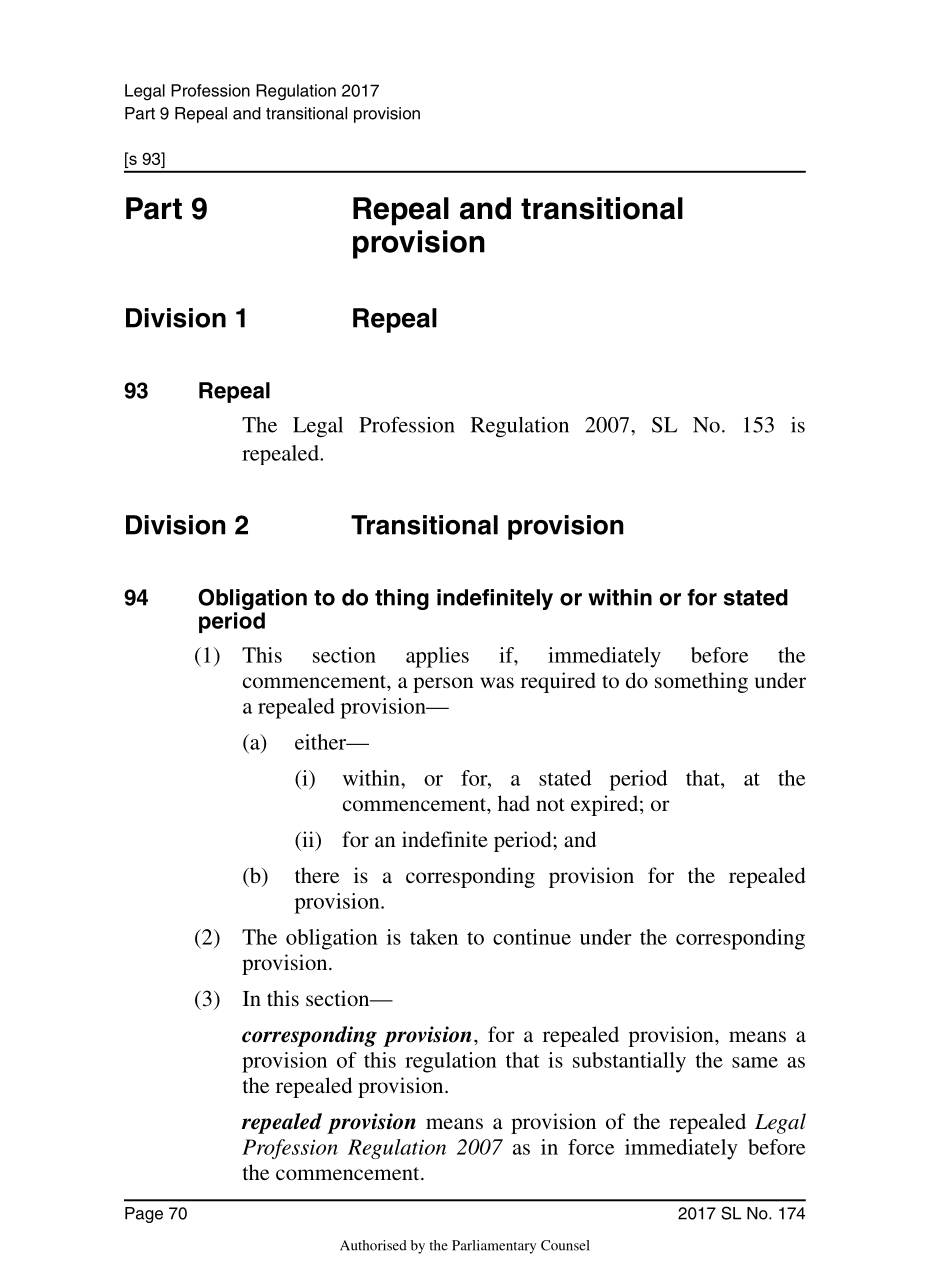 This screenshot has width=930, height=1288. What do you see at coordinates (322, 742) in the screenshot?
I see `either` at bounding box center [322, 742].
